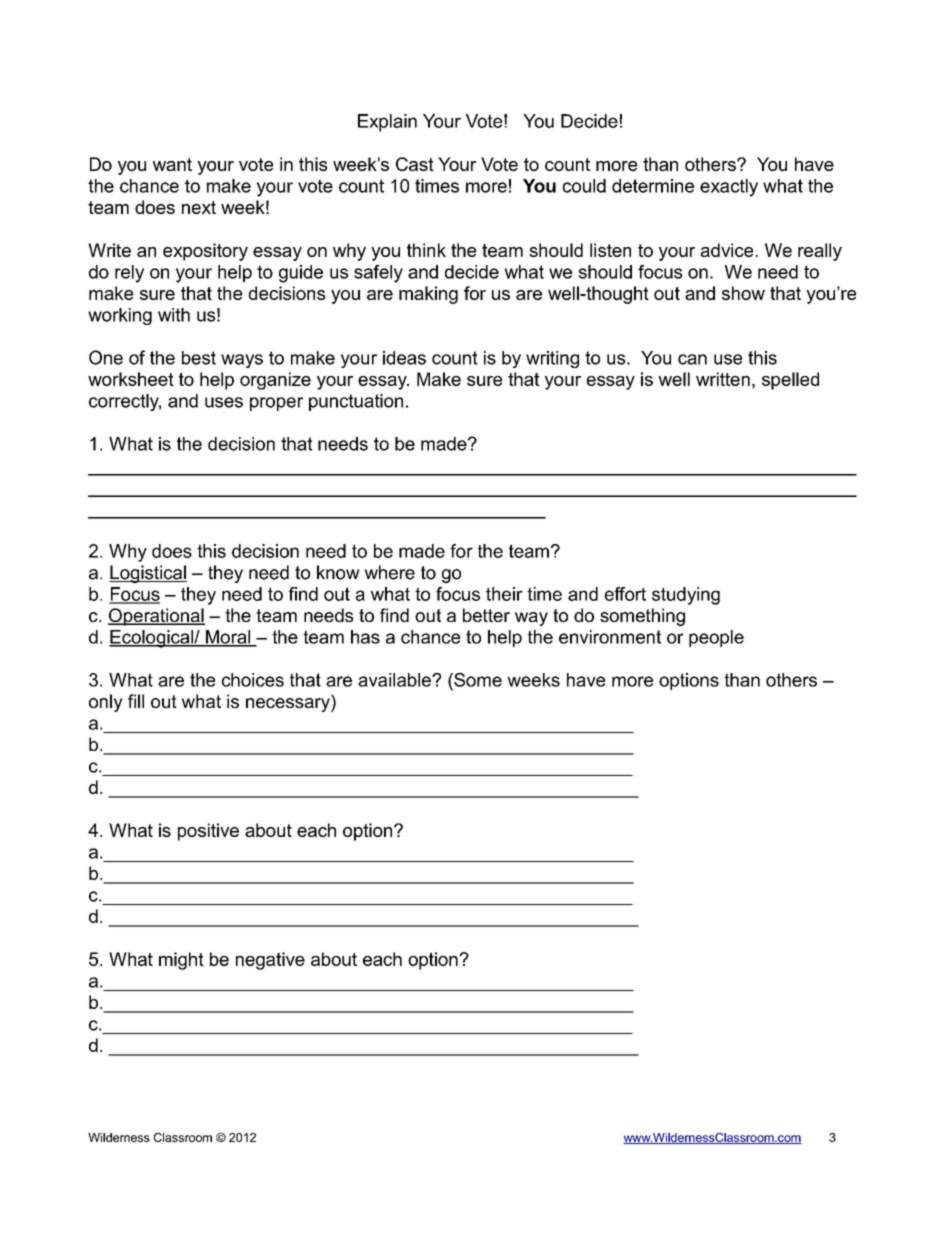  Describe the element at coordinates (181, 961) in the page. I see `might` at that location.
